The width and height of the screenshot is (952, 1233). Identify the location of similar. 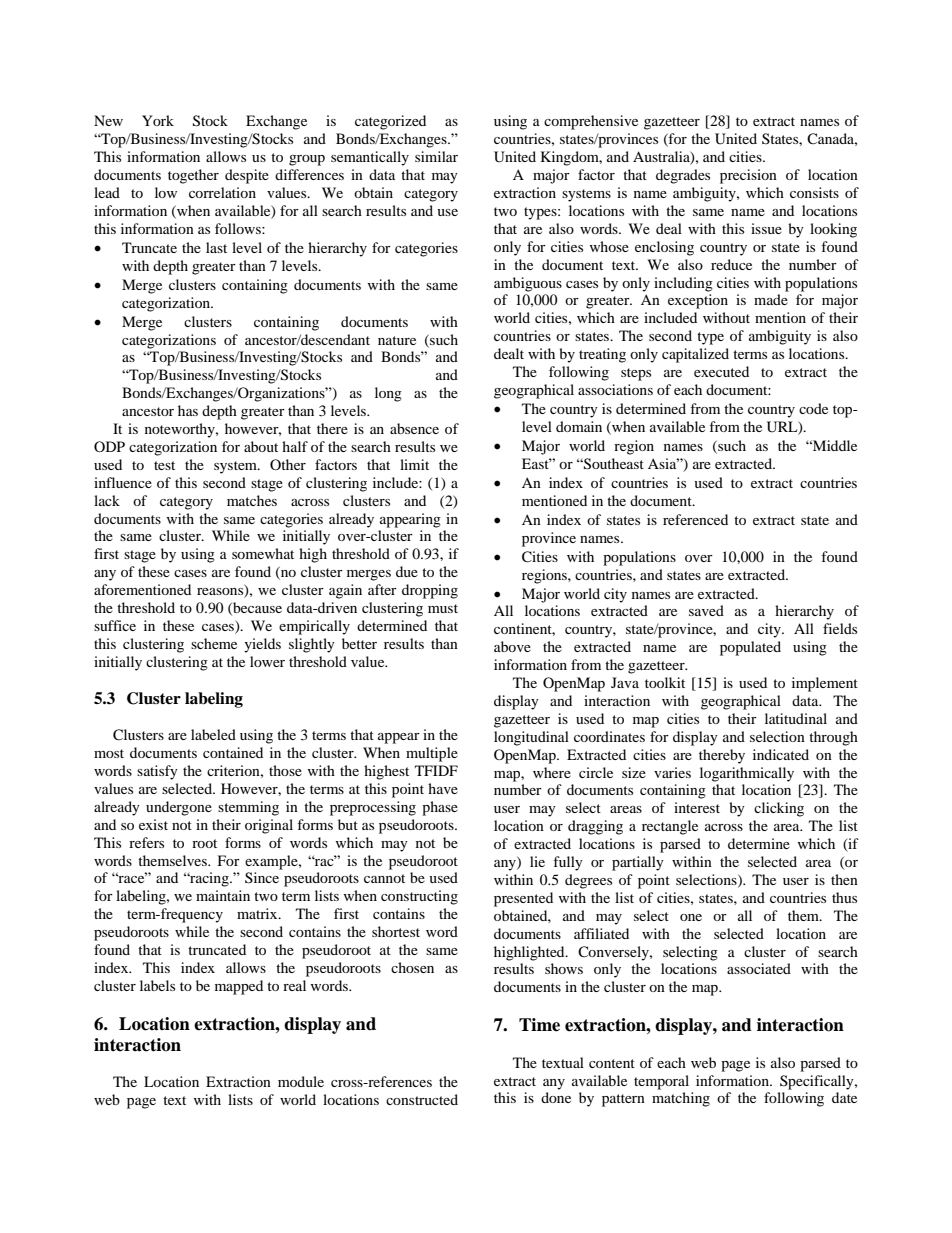
(436, 156).
